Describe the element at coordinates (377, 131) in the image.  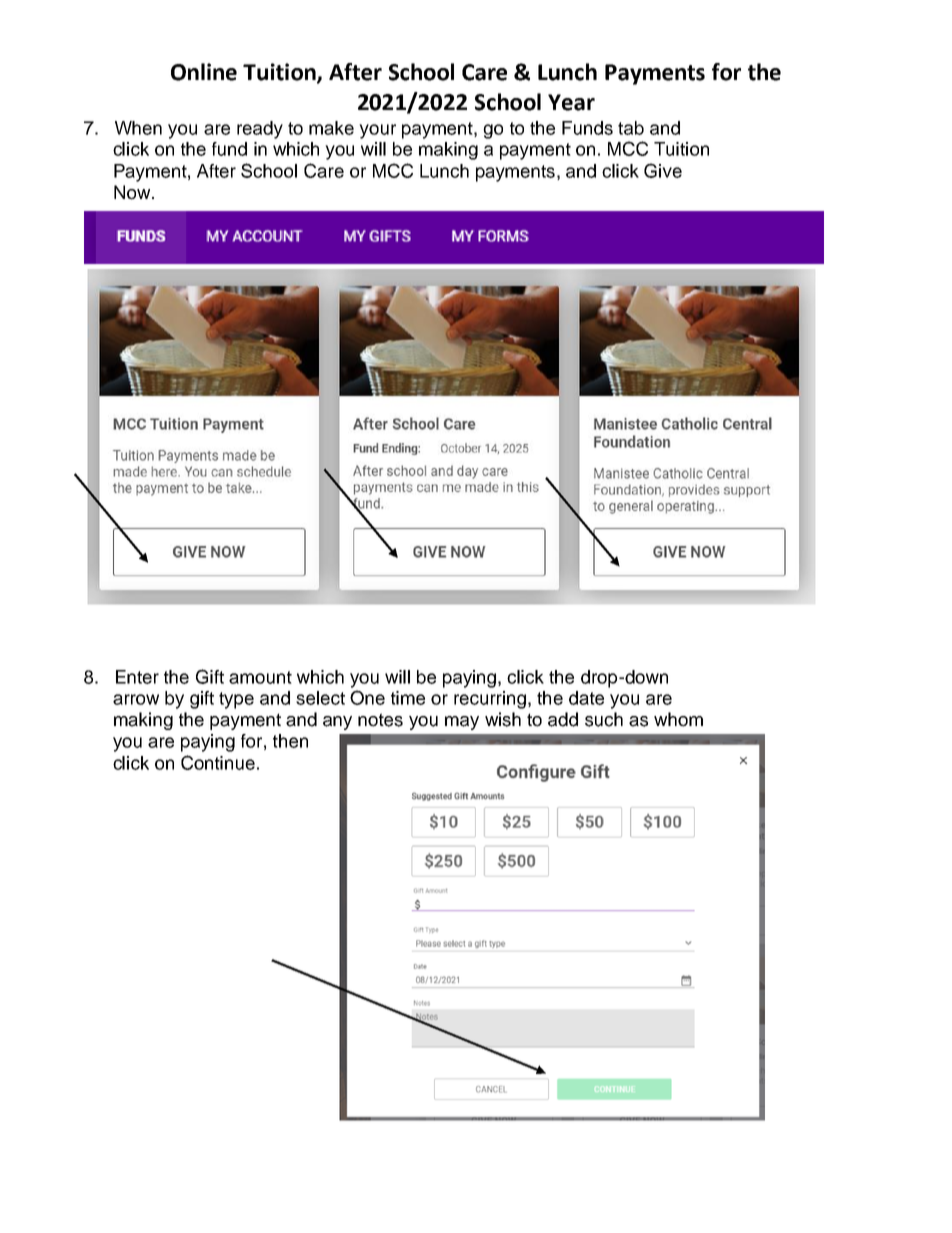
I see `your` at that location.
